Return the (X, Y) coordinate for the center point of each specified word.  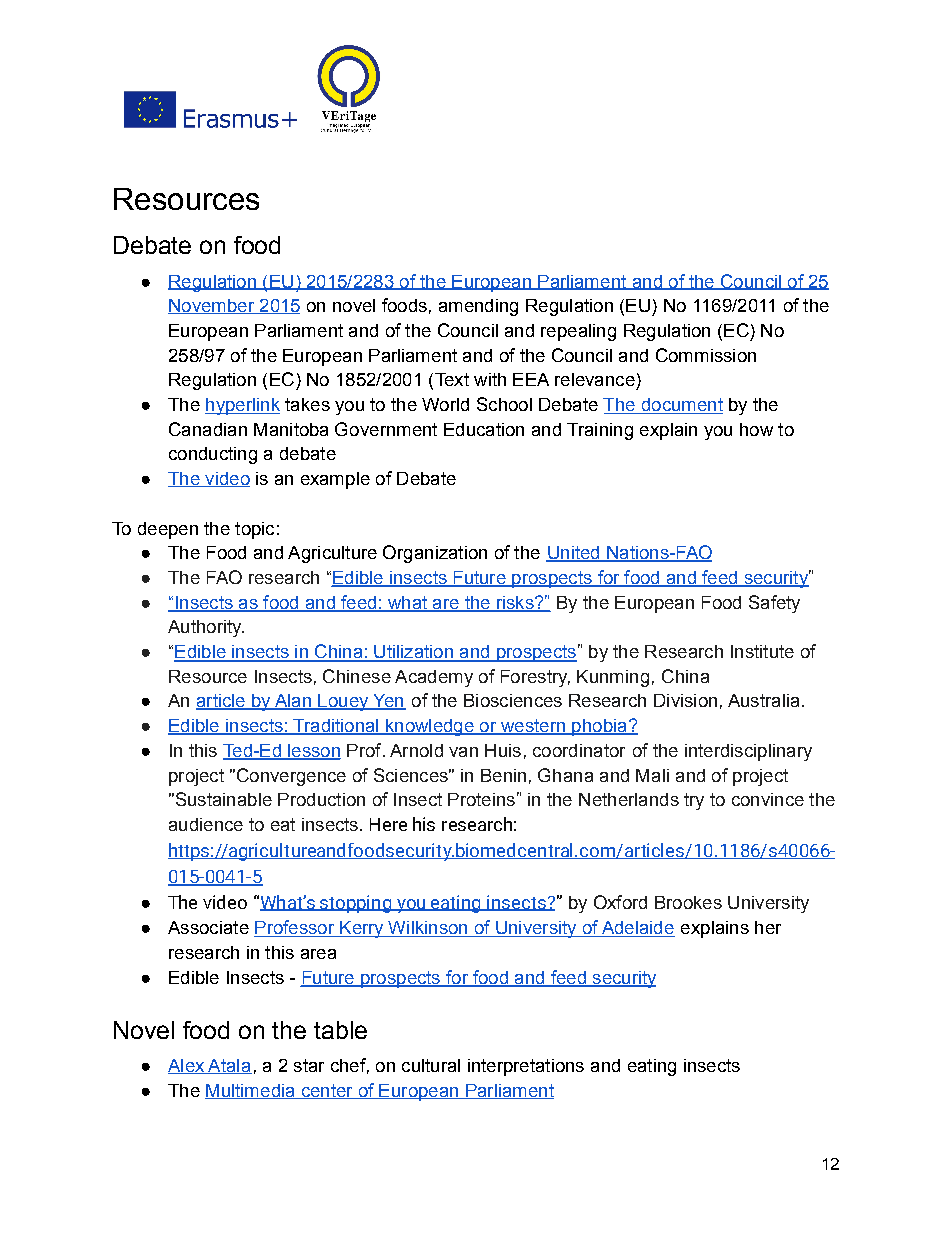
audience (206, 824)
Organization (435, 554)
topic (254, 530)
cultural (431, 1065)
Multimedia (251, 1091)
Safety (774, 604)
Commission (706, 355)
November (212, 306)
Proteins (481, 799)
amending (478, 307)
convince (768, 799)
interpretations (526, 1067)
